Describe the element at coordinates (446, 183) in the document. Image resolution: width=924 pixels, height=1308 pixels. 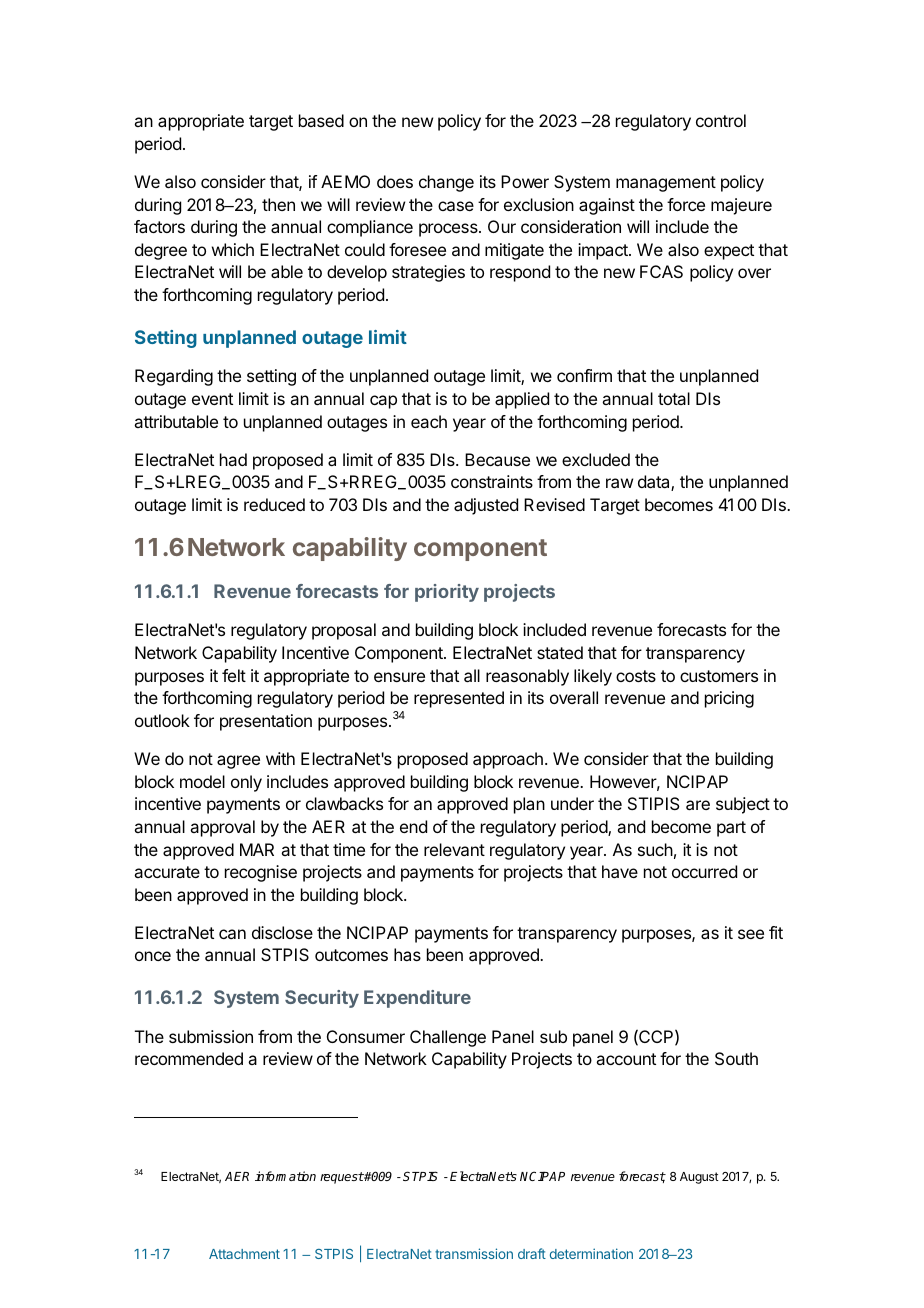
I see `change` at that location.
